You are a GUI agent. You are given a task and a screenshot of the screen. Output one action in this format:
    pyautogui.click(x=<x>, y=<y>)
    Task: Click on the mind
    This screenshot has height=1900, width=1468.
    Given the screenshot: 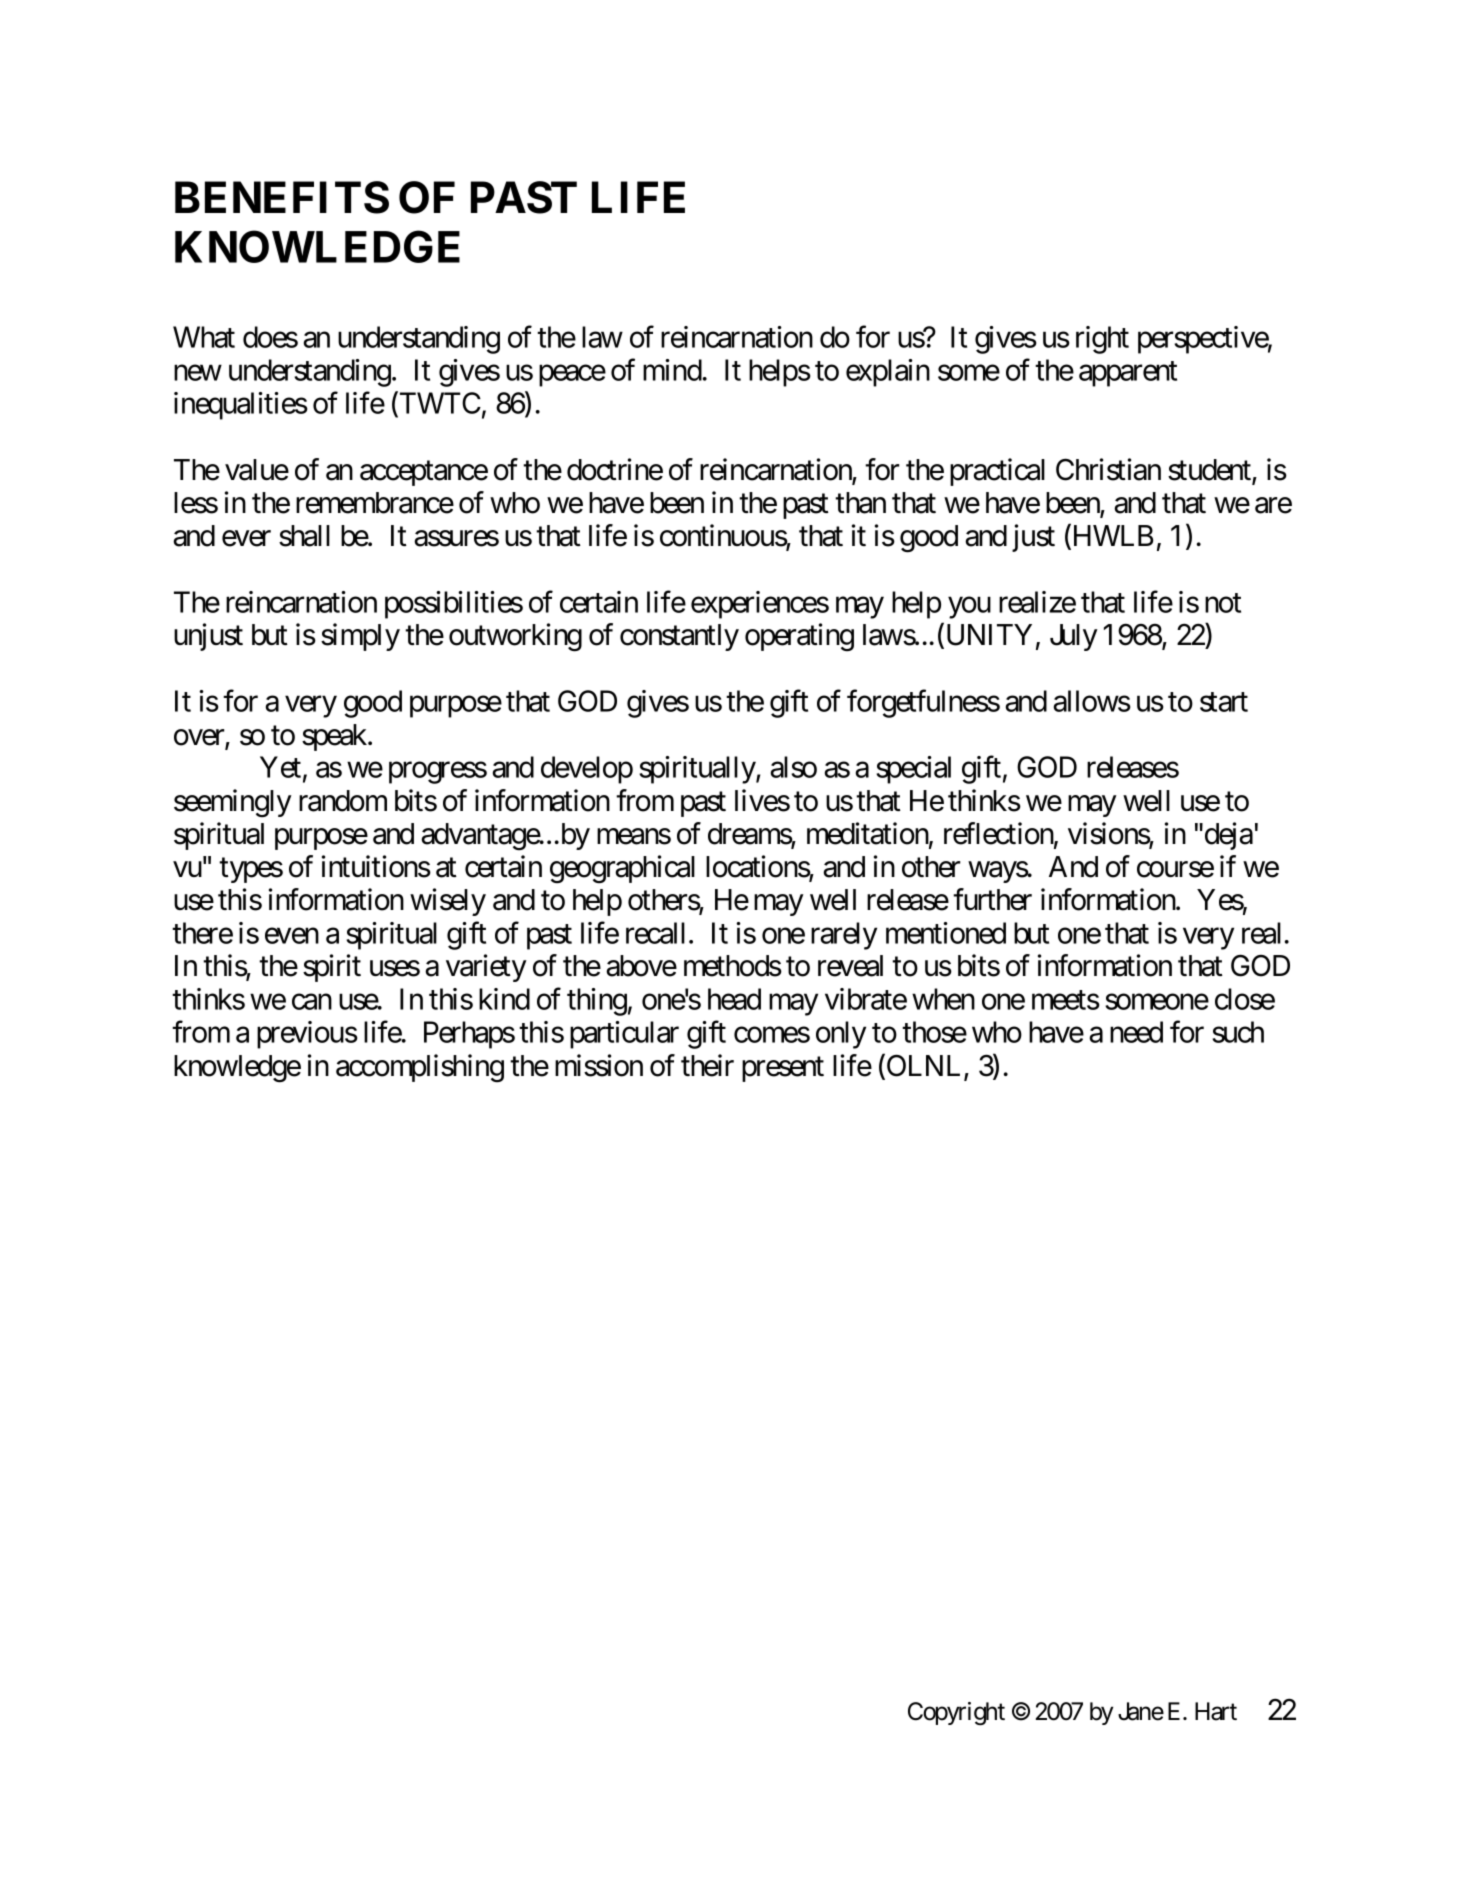 What is the action you would take?
    pyautogui.click(x=672, y=370)
